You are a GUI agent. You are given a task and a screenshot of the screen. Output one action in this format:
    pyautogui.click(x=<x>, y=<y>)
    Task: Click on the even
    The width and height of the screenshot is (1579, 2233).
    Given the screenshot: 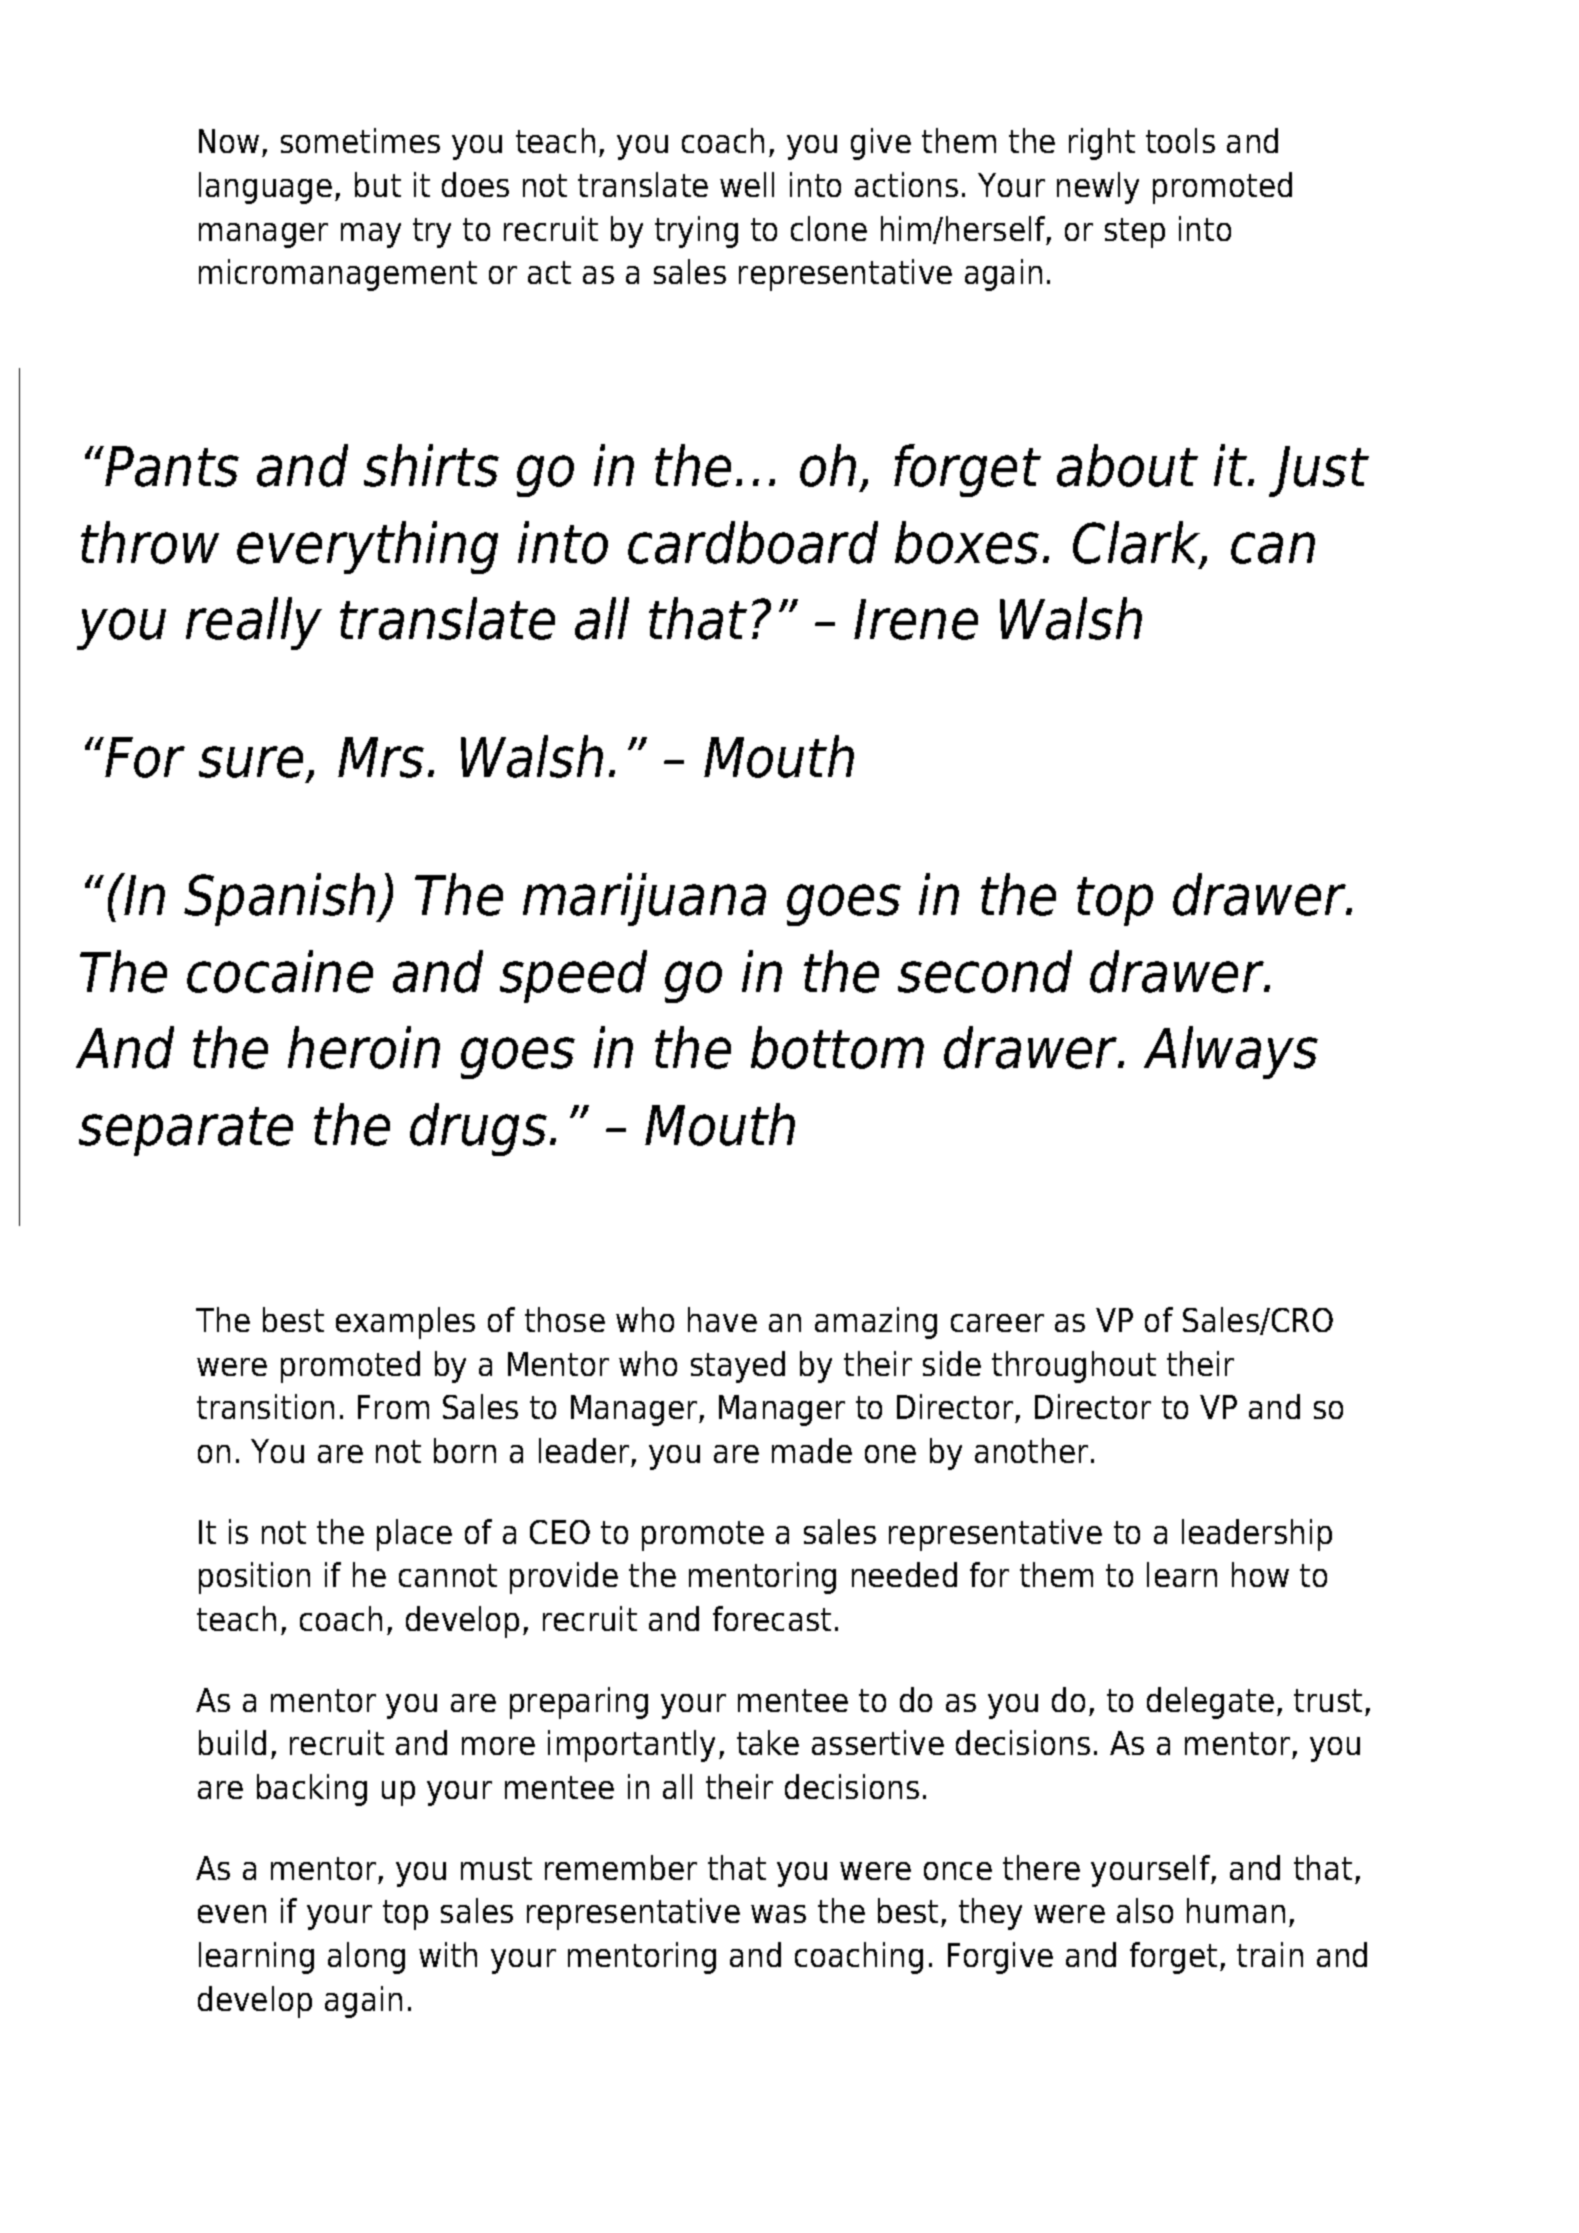 What is the action you would take?
    pyautogui.click(x=232, y=1914)
